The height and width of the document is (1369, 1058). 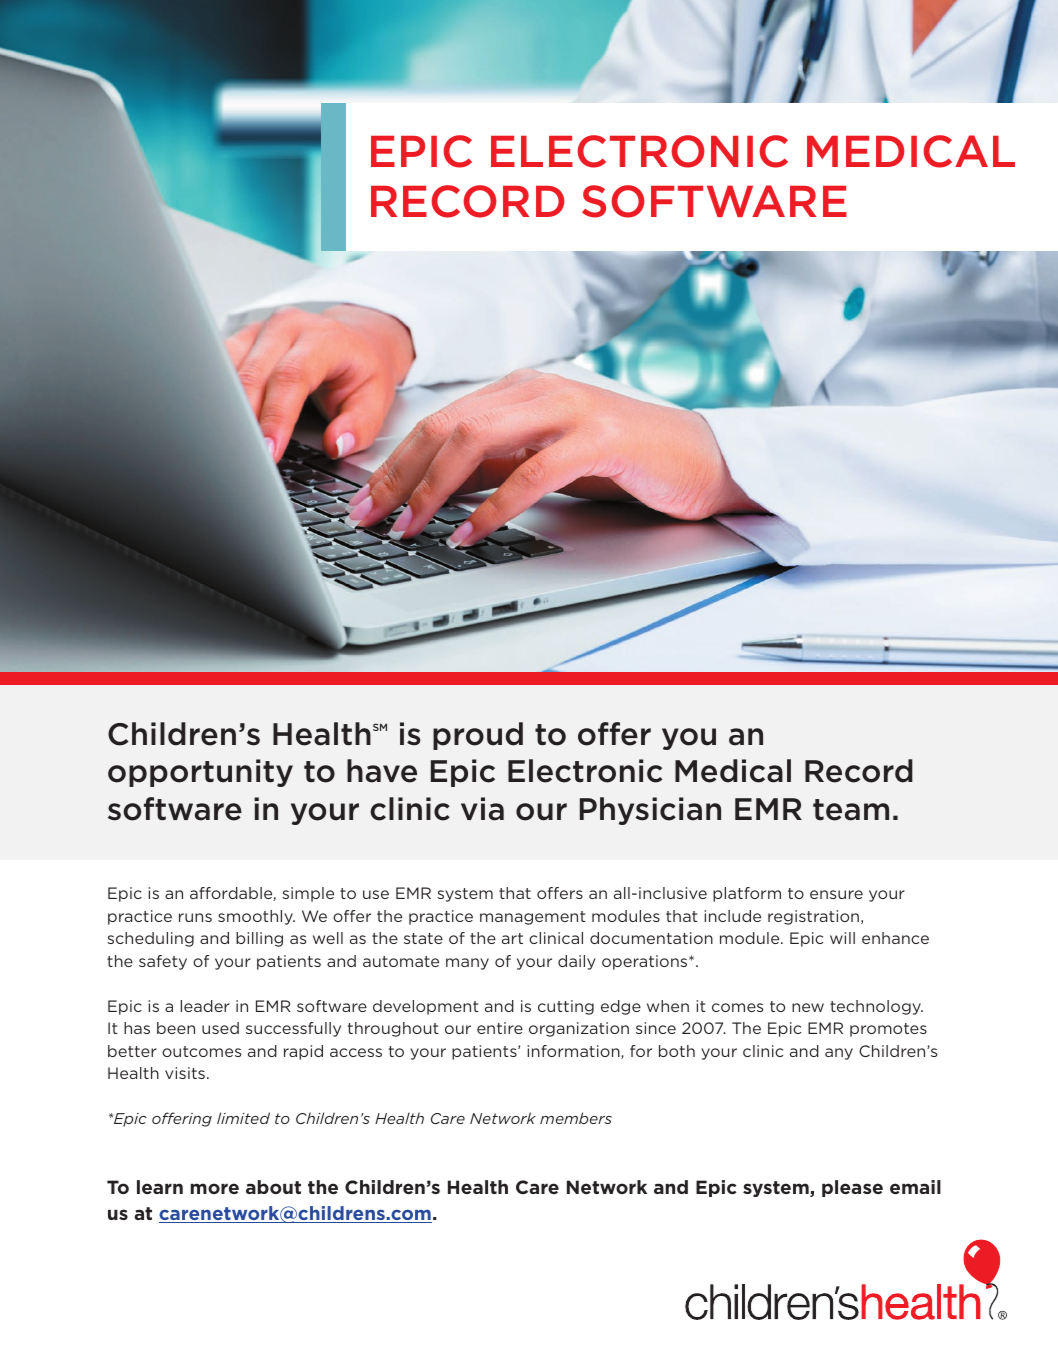 I want to click on management, so click(x=533, y=918).
